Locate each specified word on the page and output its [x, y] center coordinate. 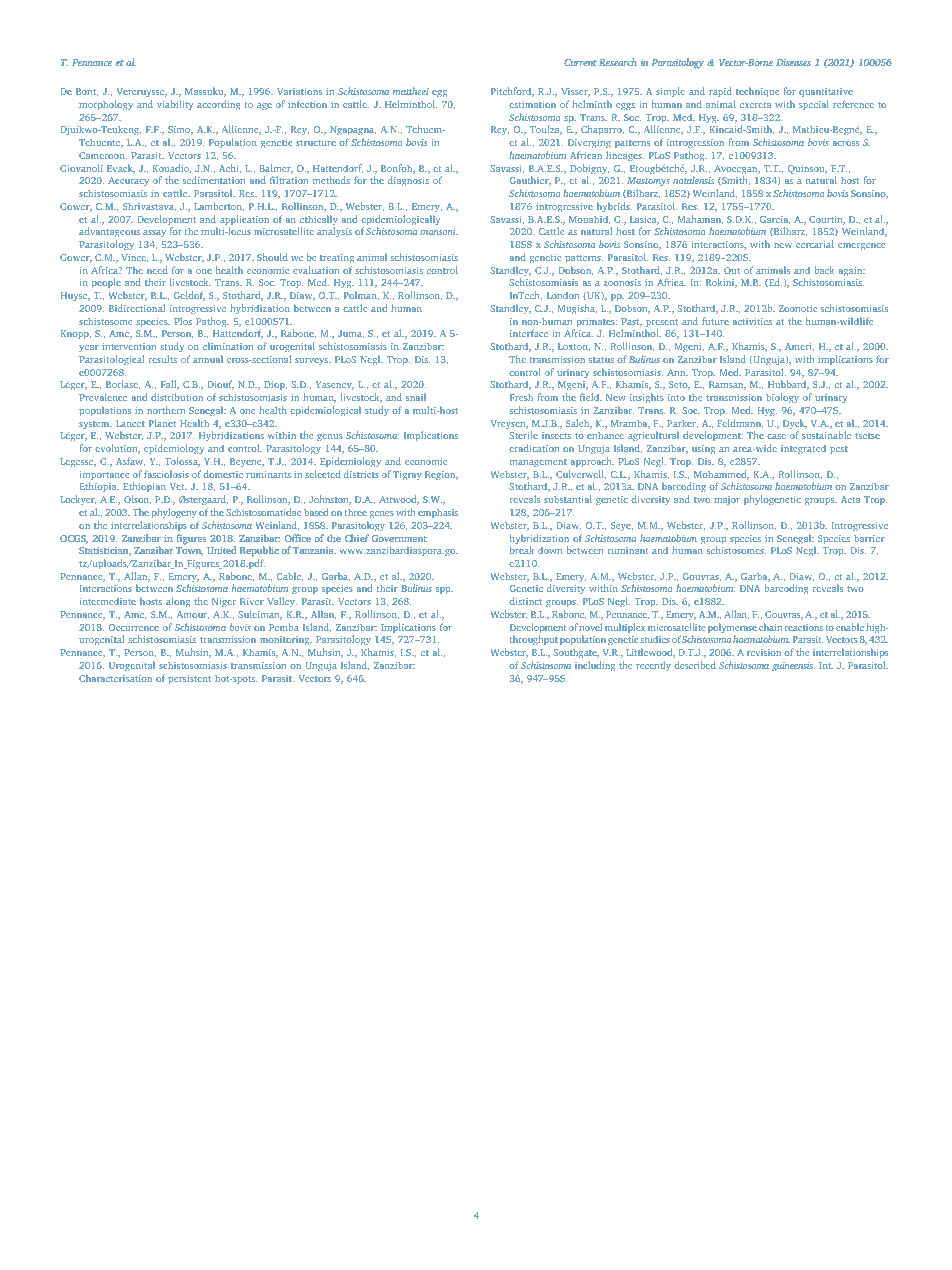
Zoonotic [798, 308]
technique [757, 92]
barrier [869, 538]
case [776, 436]
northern [166, 410]
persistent [189, 679]
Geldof [189, 296]
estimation [532, 104]
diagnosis [408, 181]
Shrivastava [149, 207]
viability [175, 105]
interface [529, 333]
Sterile [523, 435]
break [522, 550]
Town [189, 551]
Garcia [775, 220]
